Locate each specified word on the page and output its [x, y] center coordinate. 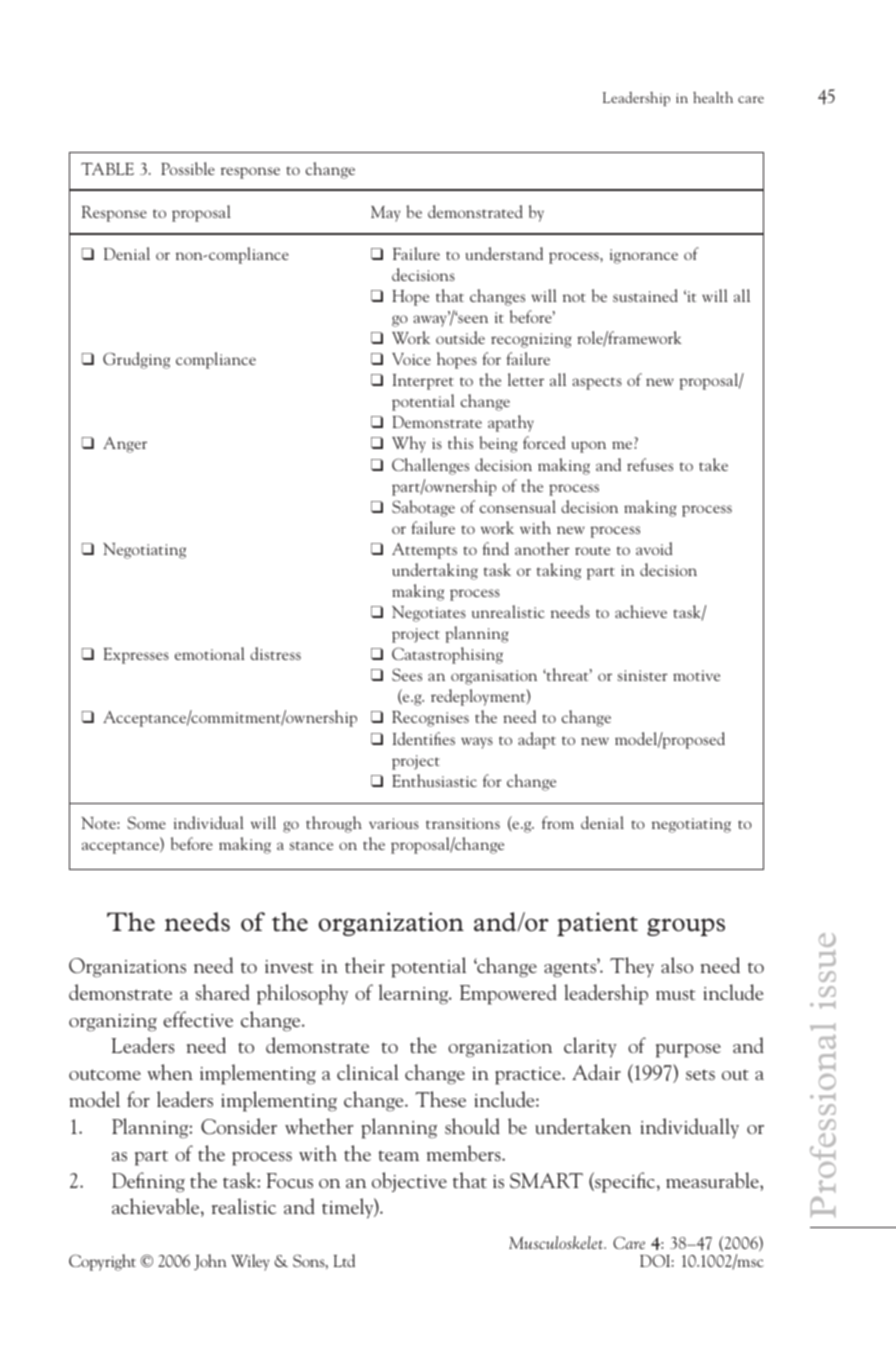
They [632, 967]
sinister [643, 675]
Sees [407, 674]
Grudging [136, 360]
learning [415, 994]
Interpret [423, 382]
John [210, 1262]
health [713, 97]
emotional [210, 653]
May [385, 214]
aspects [597, 383]
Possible [188, 168]
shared [223, 992]
